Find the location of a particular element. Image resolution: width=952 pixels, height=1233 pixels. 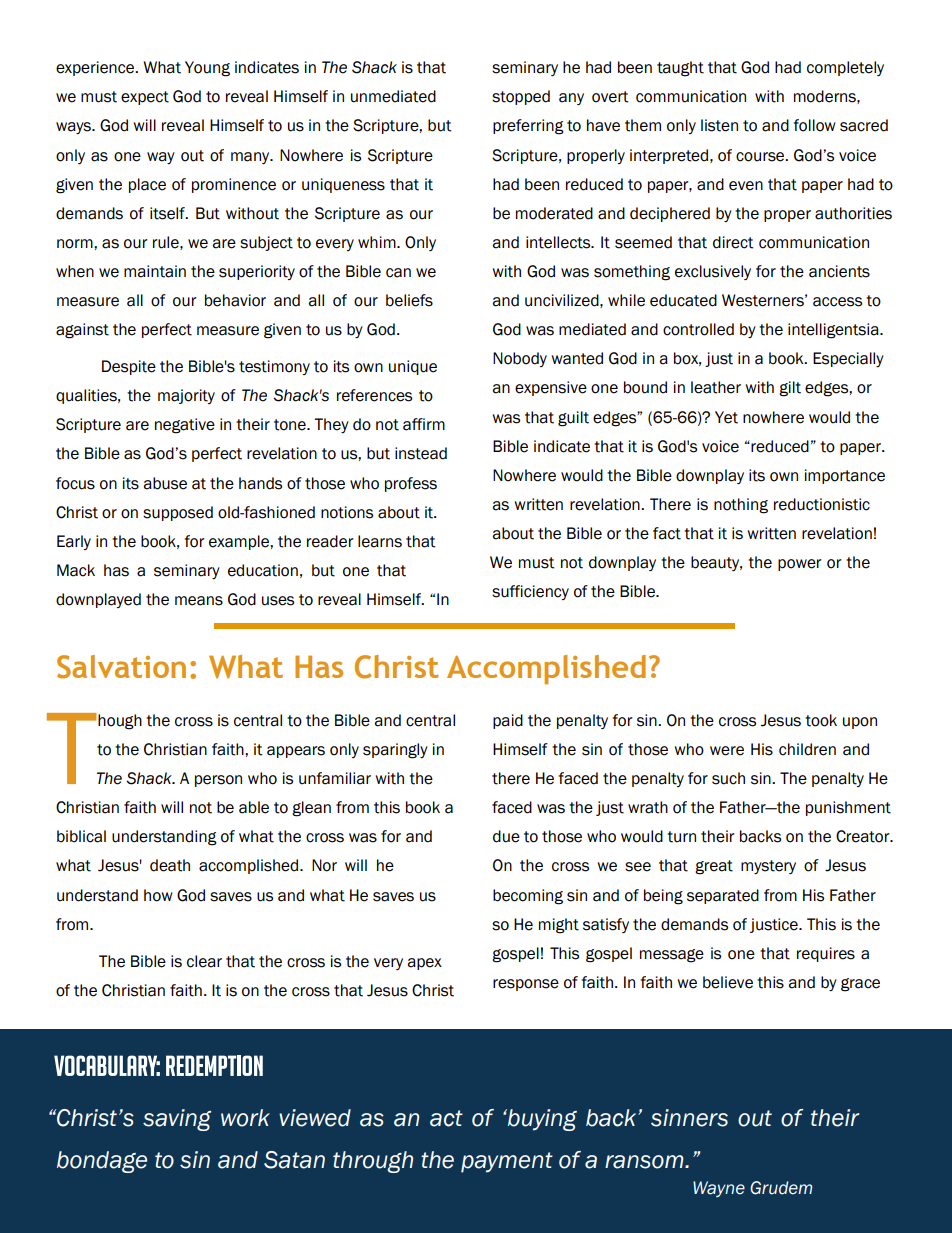

Despite is located at coordinates (129, 367).
